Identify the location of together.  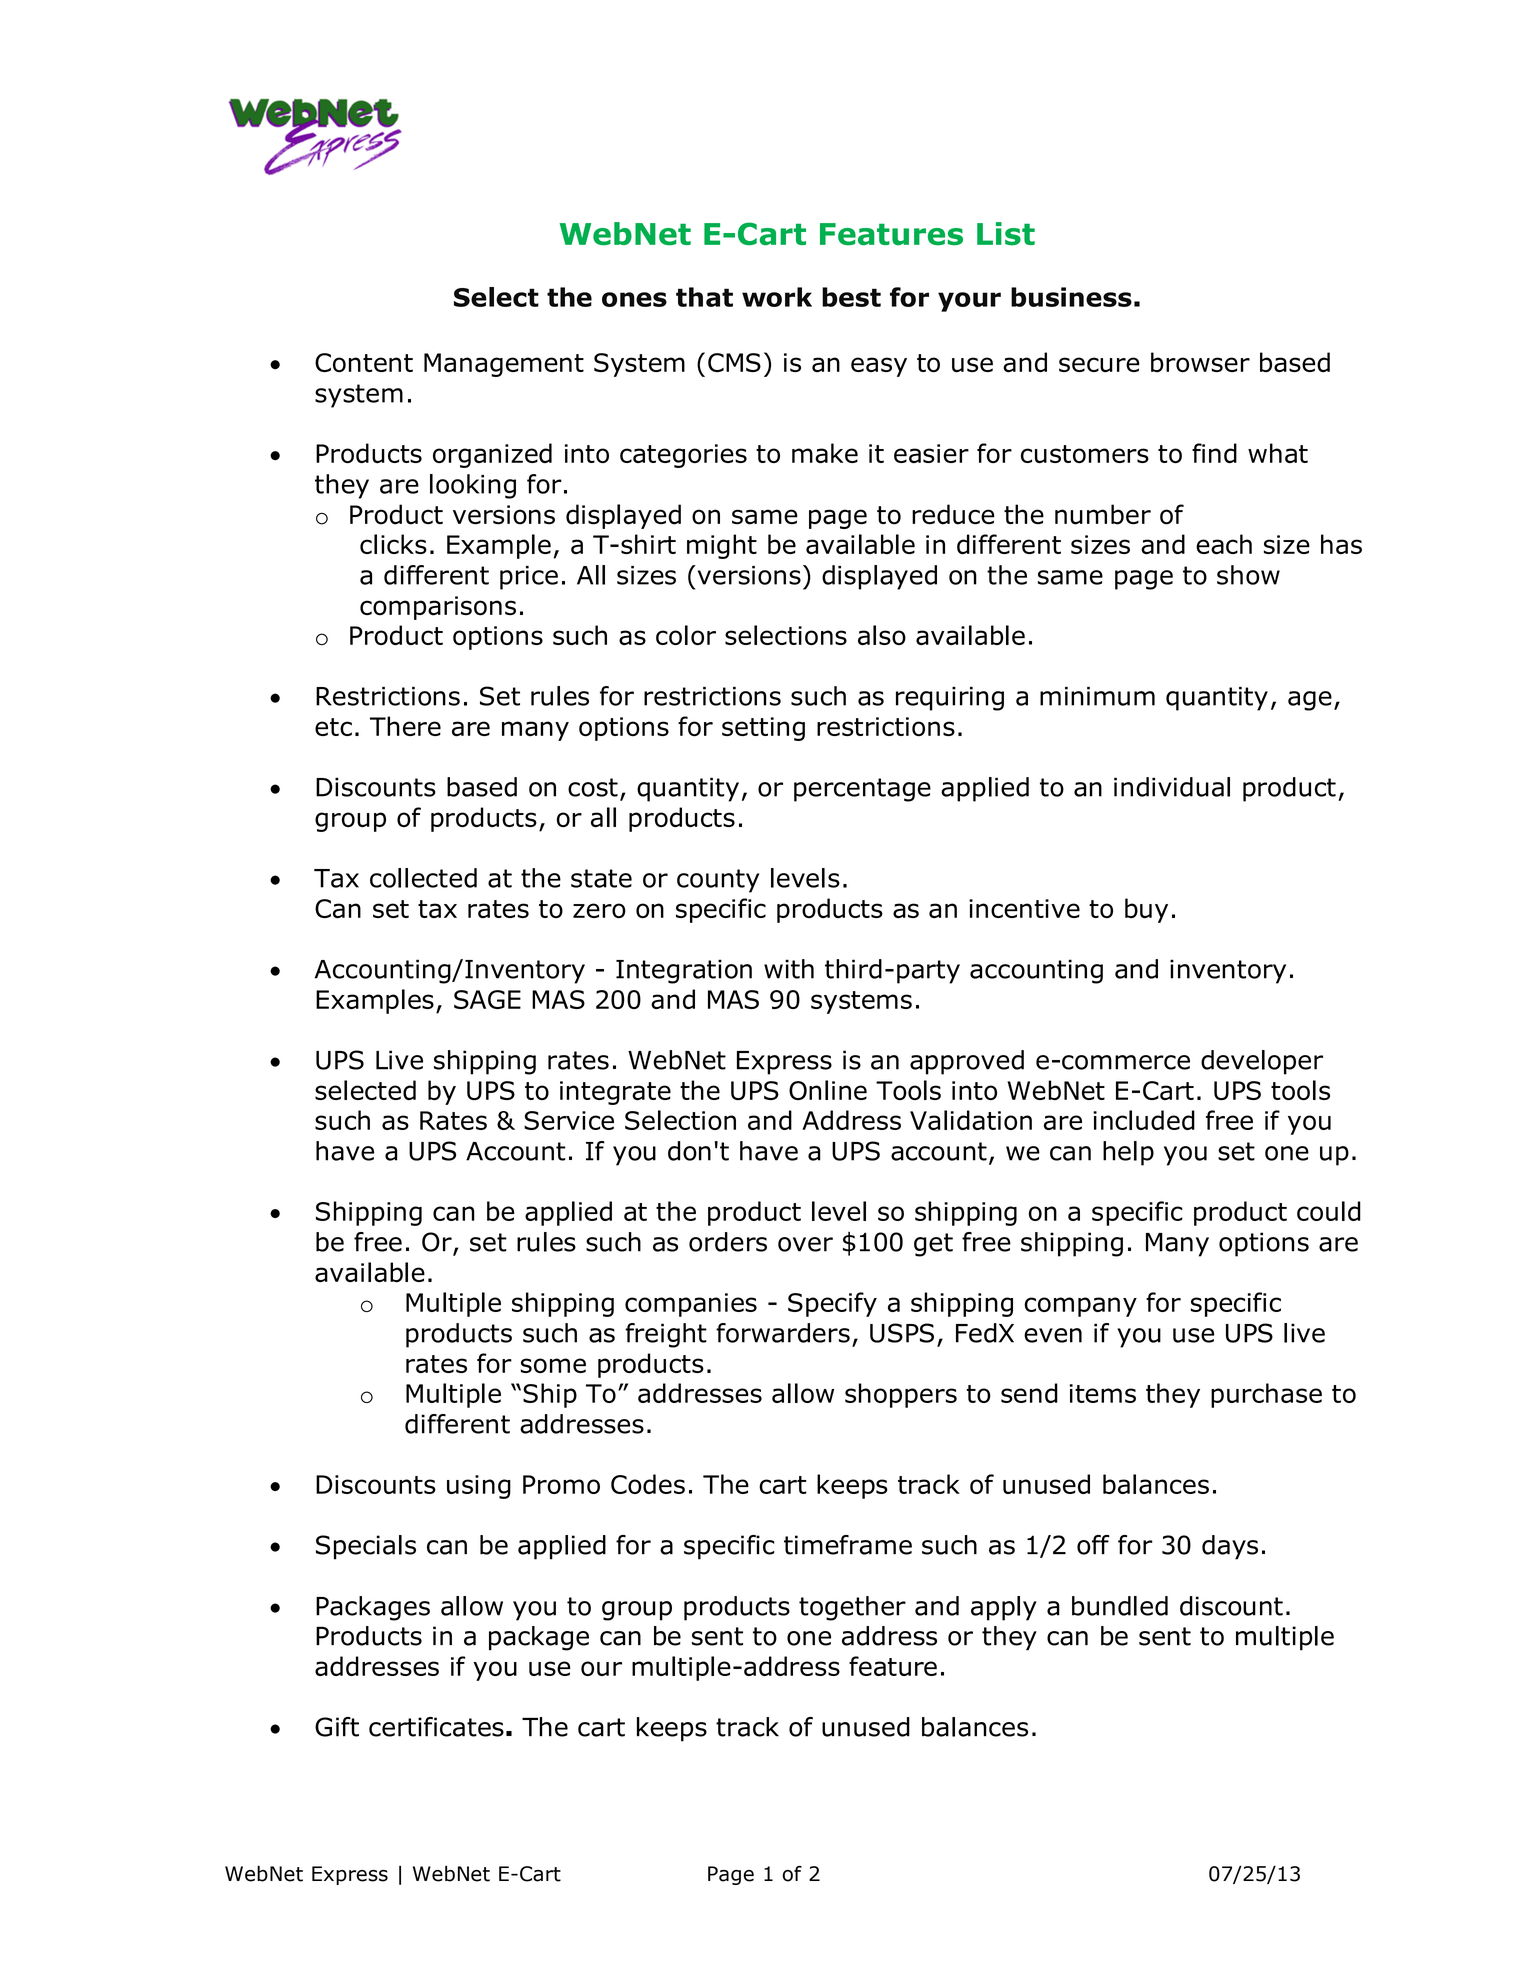
(852, 1608).
